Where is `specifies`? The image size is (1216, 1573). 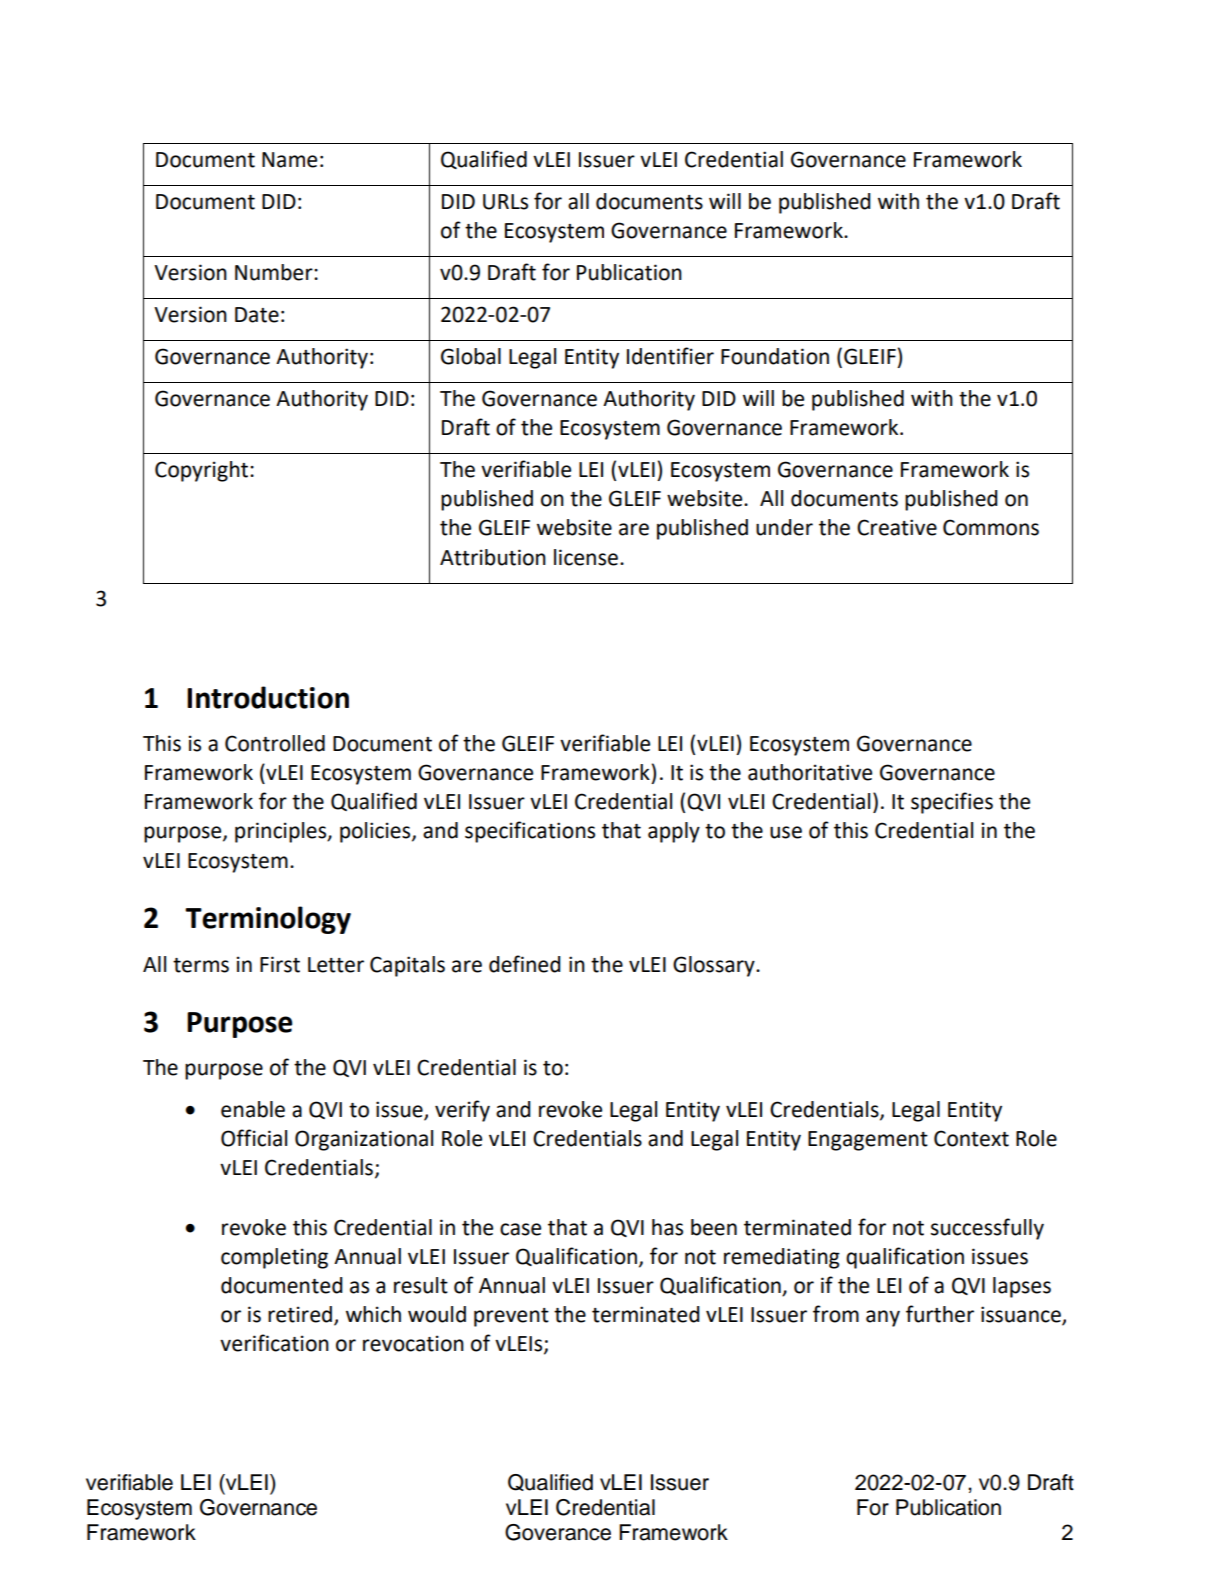
specifies is located at coordinates (952, 803).
